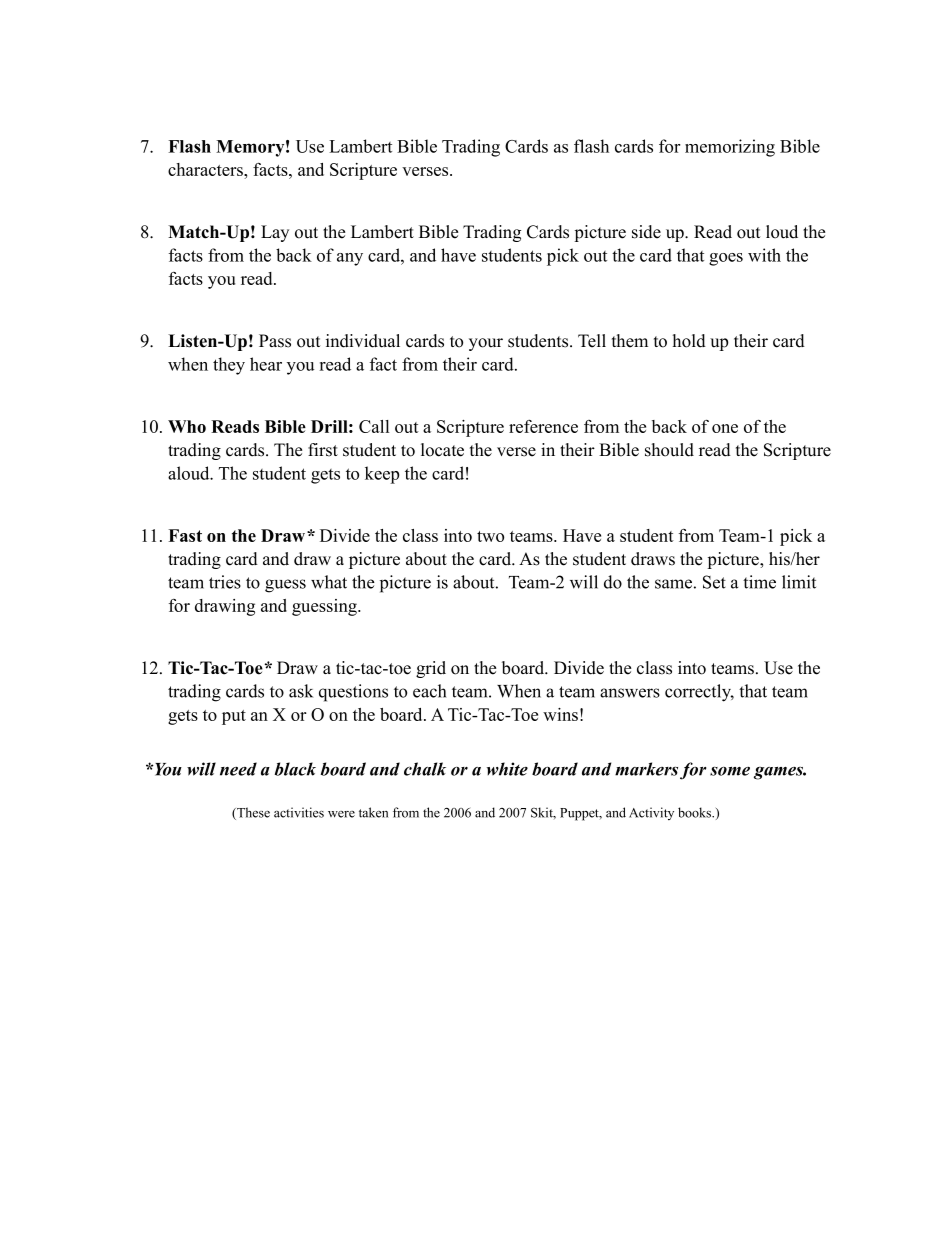  Describe the element at coordinates (275, 341) in the screenshot. I see `Pass` at that location.
